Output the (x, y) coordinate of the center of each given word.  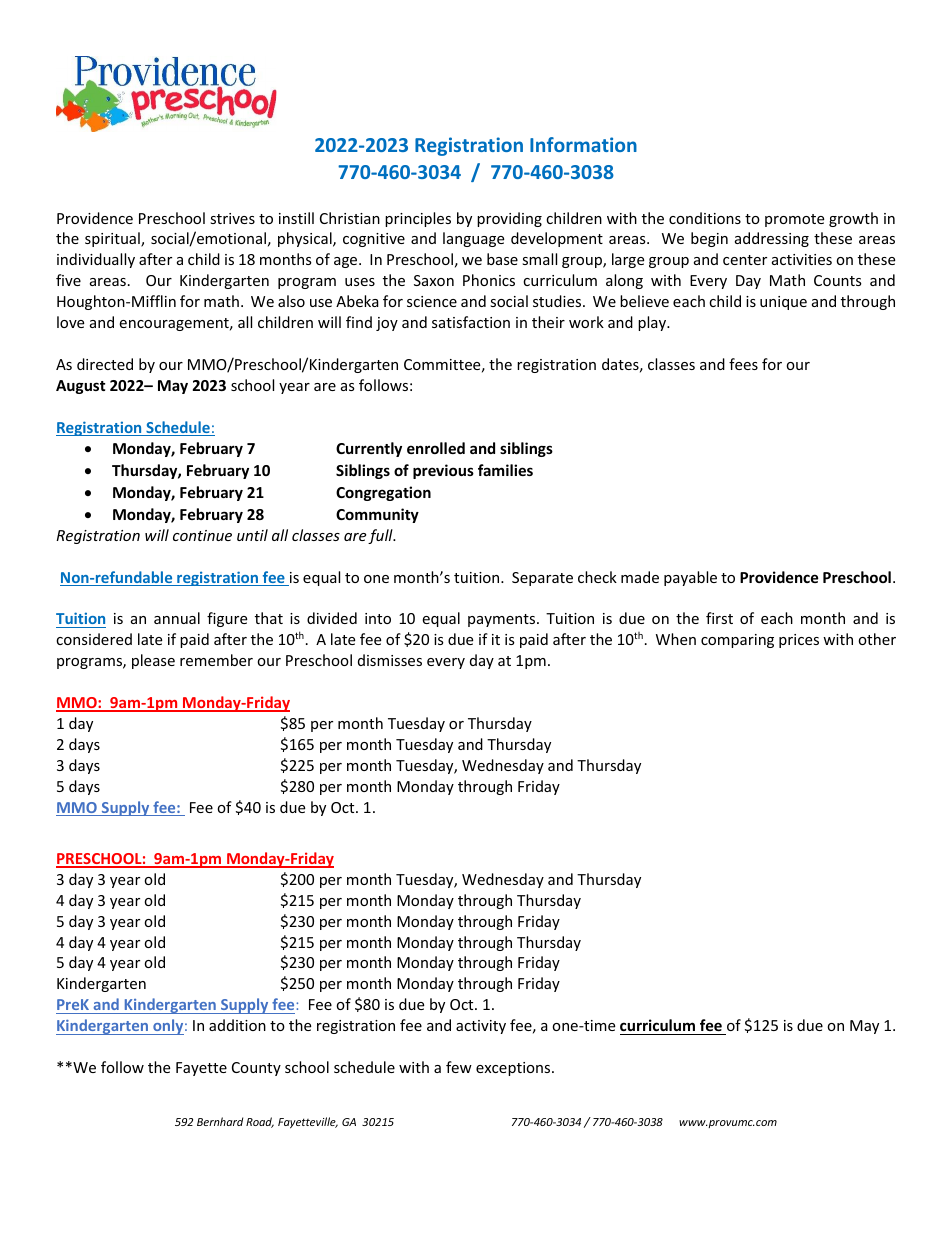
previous (443, 471)
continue (202, 535)
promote (794, 220)
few (459, 1067)
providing (509, 219)
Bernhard (220, 1121)
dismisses (390, 660)
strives (232, 218)
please (153, 661)
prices (799, 641)
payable (690, 578)
